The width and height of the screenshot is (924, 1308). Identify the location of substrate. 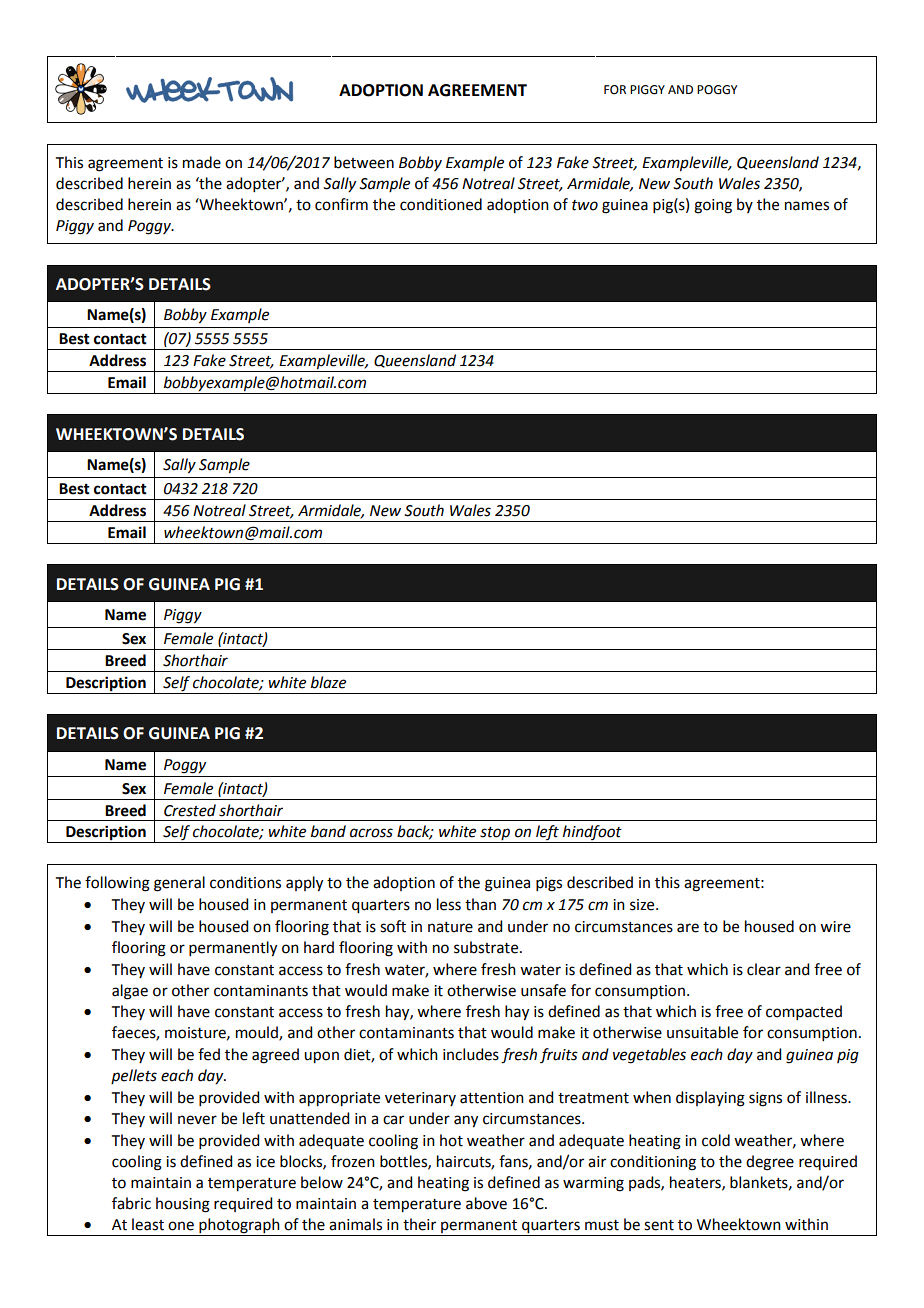
(487, 947).
